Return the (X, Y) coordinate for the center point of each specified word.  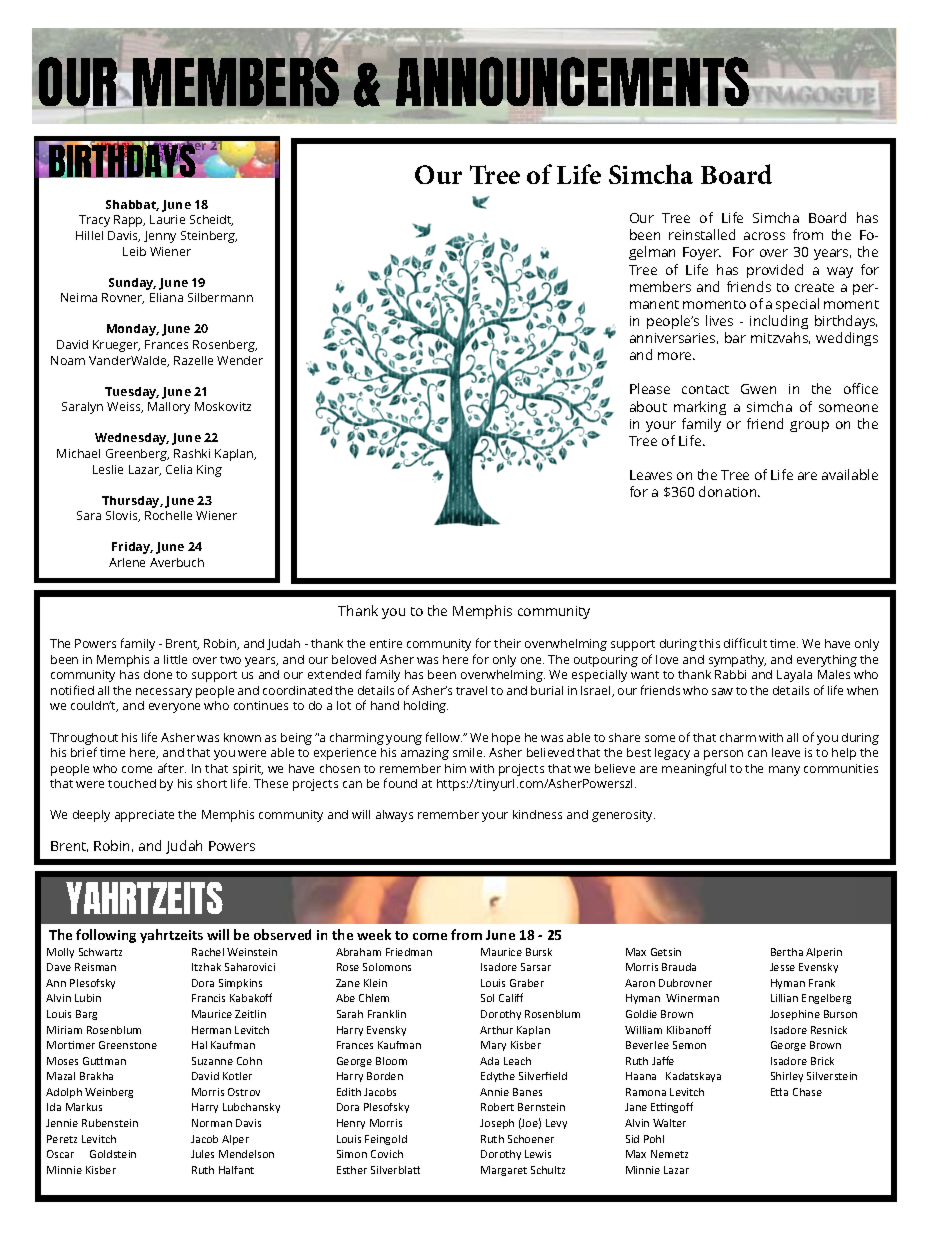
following (106, 936)
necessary (164, 693)
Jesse (782, 967)
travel (471, 690)
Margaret (504, 1171)
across (764, 236)
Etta (779, 1092)
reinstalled (702, 234)
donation (729, 491)
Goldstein (113, 1154)
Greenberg (137, 455)
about (648, 406)
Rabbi (730, 674)
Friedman (409, 952)
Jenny (160, 237)
